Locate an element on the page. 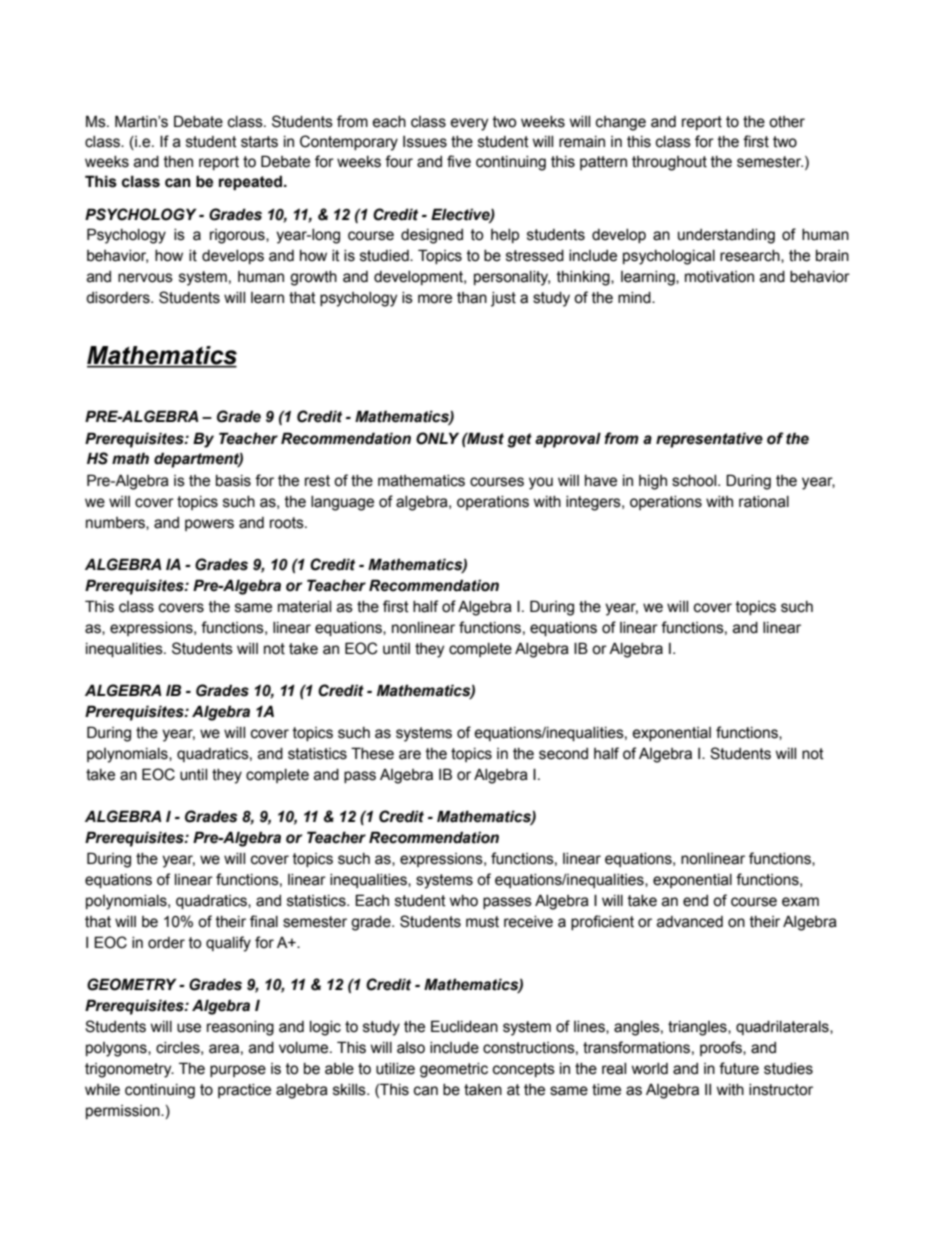  These is located at coordinates (372, 753).
